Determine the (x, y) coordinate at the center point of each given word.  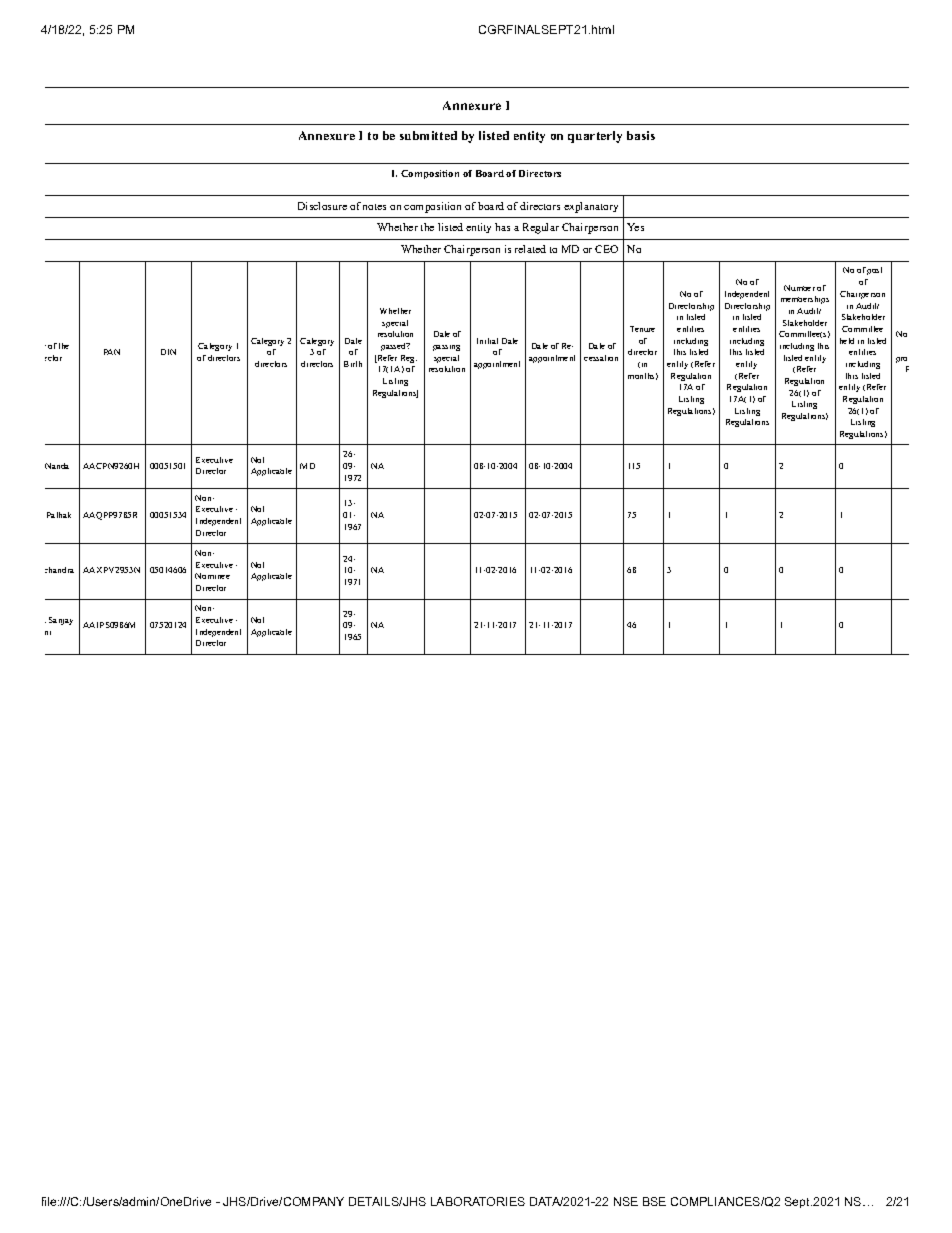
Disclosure (322, 206)
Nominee (212, 576)
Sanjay (61, 621)
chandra (59, 570)
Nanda (57, 466)
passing (446, 348)
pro (901, 360)
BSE (654, 1201)
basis (641, 135)
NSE (626, 1201)
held (847, 341)
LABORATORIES (478, 1201)
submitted (428, 135)
